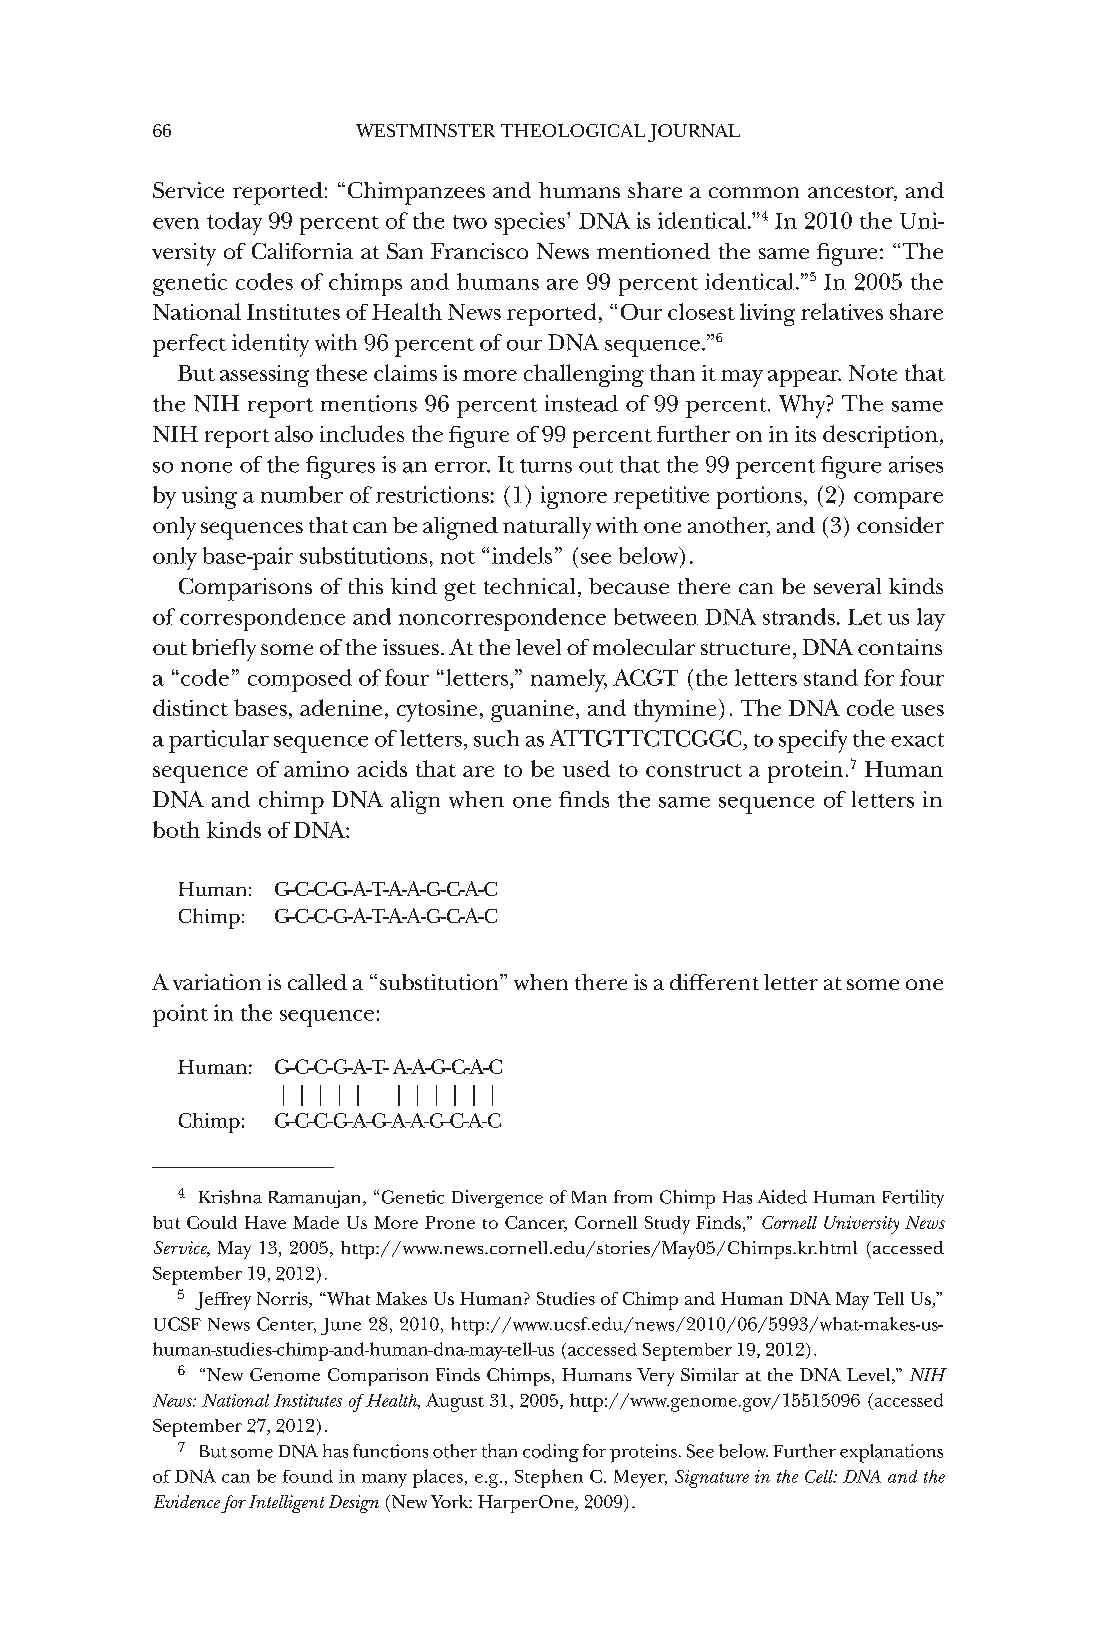 The height and width of the screenshot is (1645, 1096). Describe the element at coordinates (754, 192) in the screenshot. I see `common` at that location.
